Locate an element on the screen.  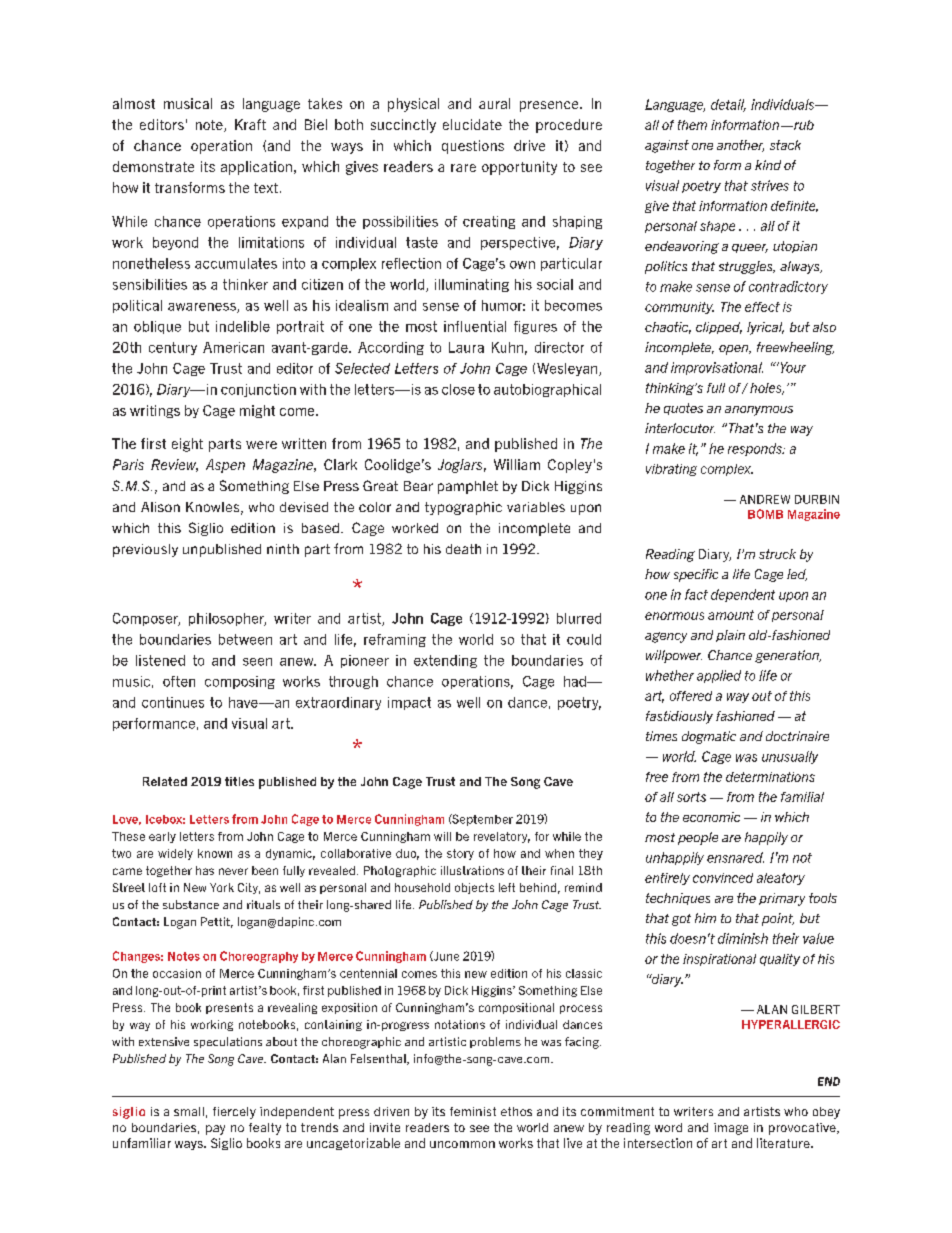
influential is located at coordinates (475, 326).
